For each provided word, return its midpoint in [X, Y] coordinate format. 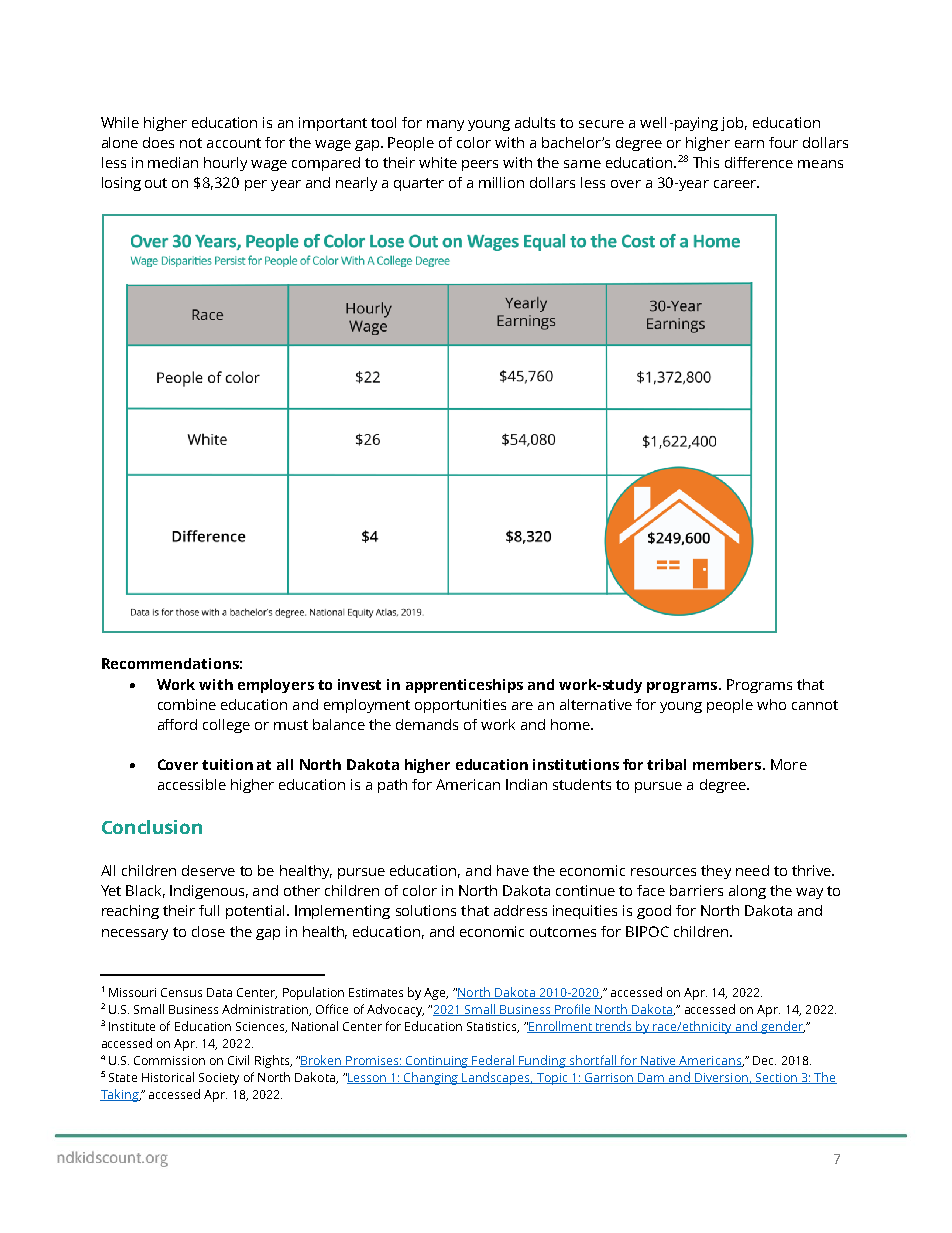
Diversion [721, 1078]
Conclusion [152, 827]
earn [749, 144]
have [513, 870]
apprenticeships [464, 686]
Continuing [437, 1062]
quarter [419, 184]
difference [759, 162]
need [752, 870]
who [771, 704]
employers [276, 686]
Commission [169, 1060]
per [256, 185]
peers [480, 165]
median [173, 162]
